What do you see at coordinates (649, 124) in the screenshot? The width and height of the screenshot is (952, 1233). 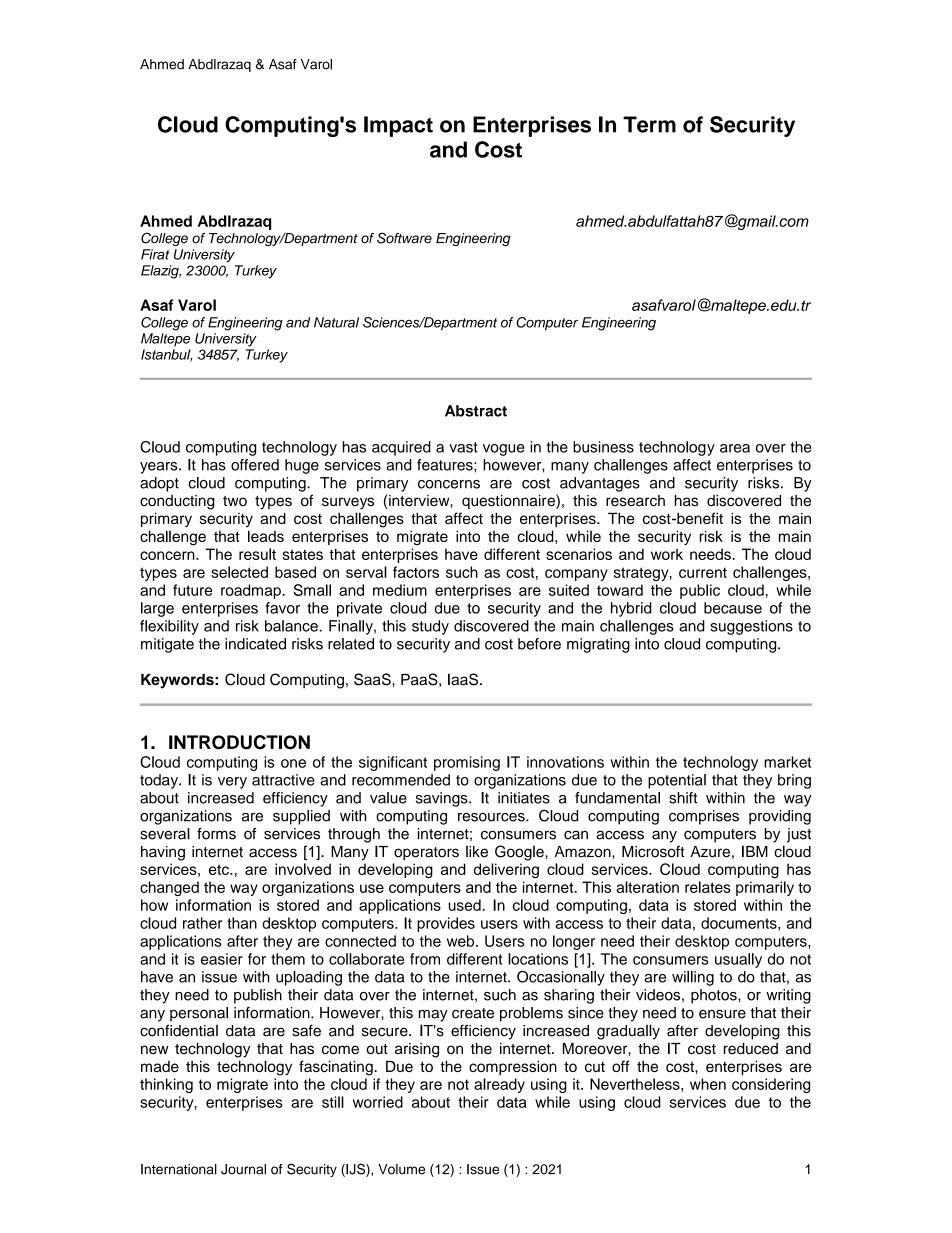 I see `Term` at bounding box center [649, 124].
